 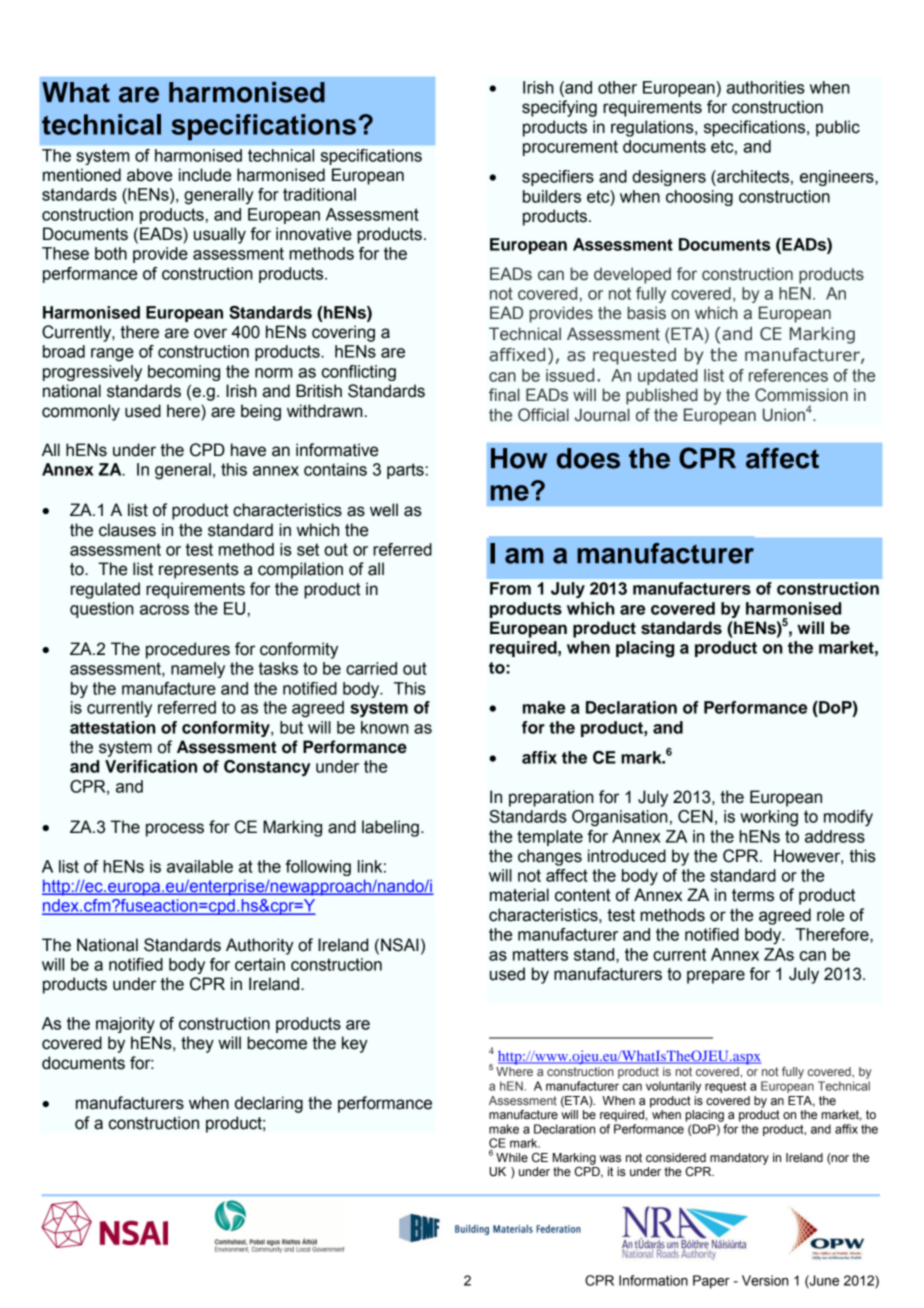 What do you see at coordinates (371, 668) in the screenshot?
I see `carried` at bounding box center [371, 668].
